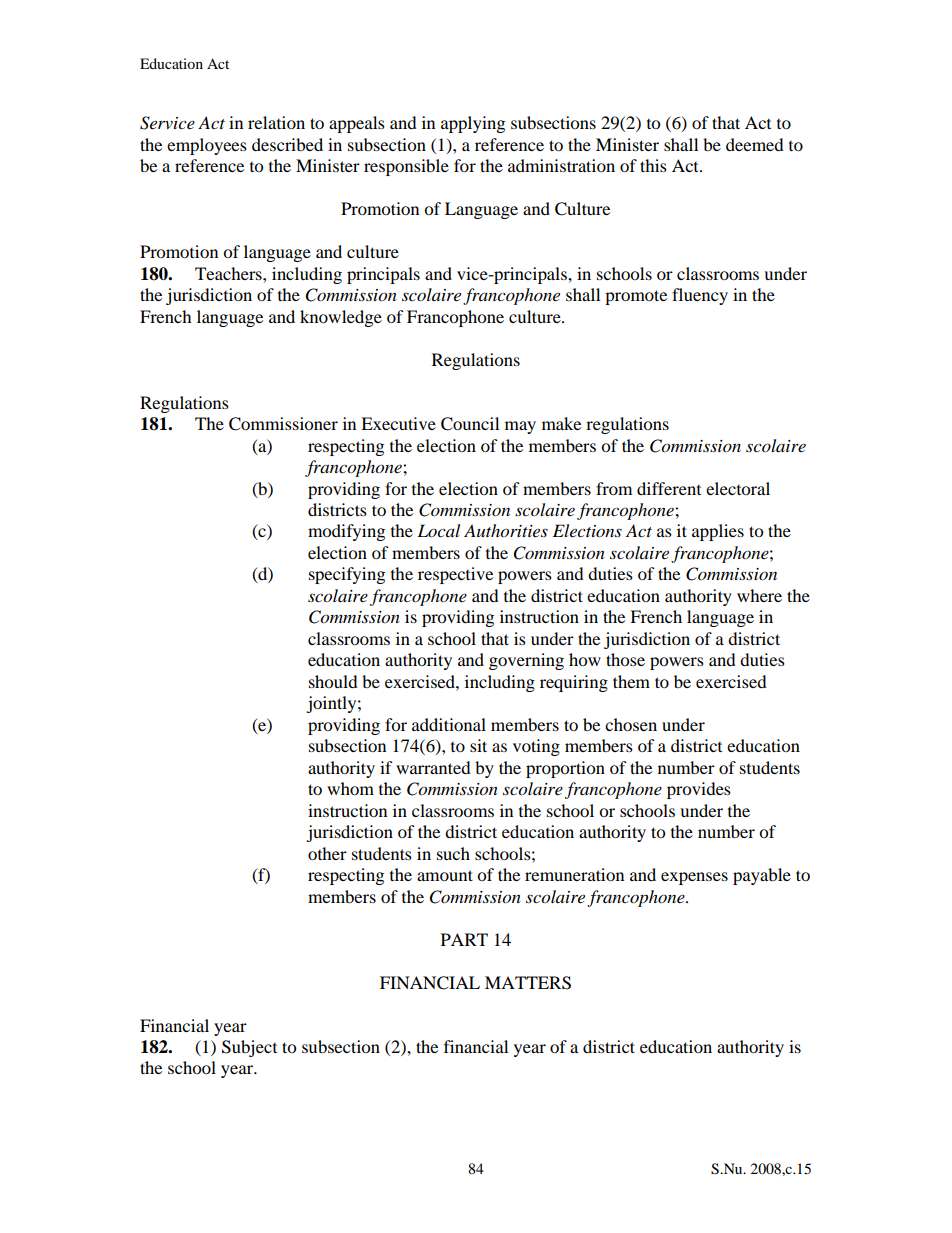 The width and height of the screenshot is (952, 1233). Describe the element at coordinates (287, 144) in the screenshot. I see `described` at that location.
